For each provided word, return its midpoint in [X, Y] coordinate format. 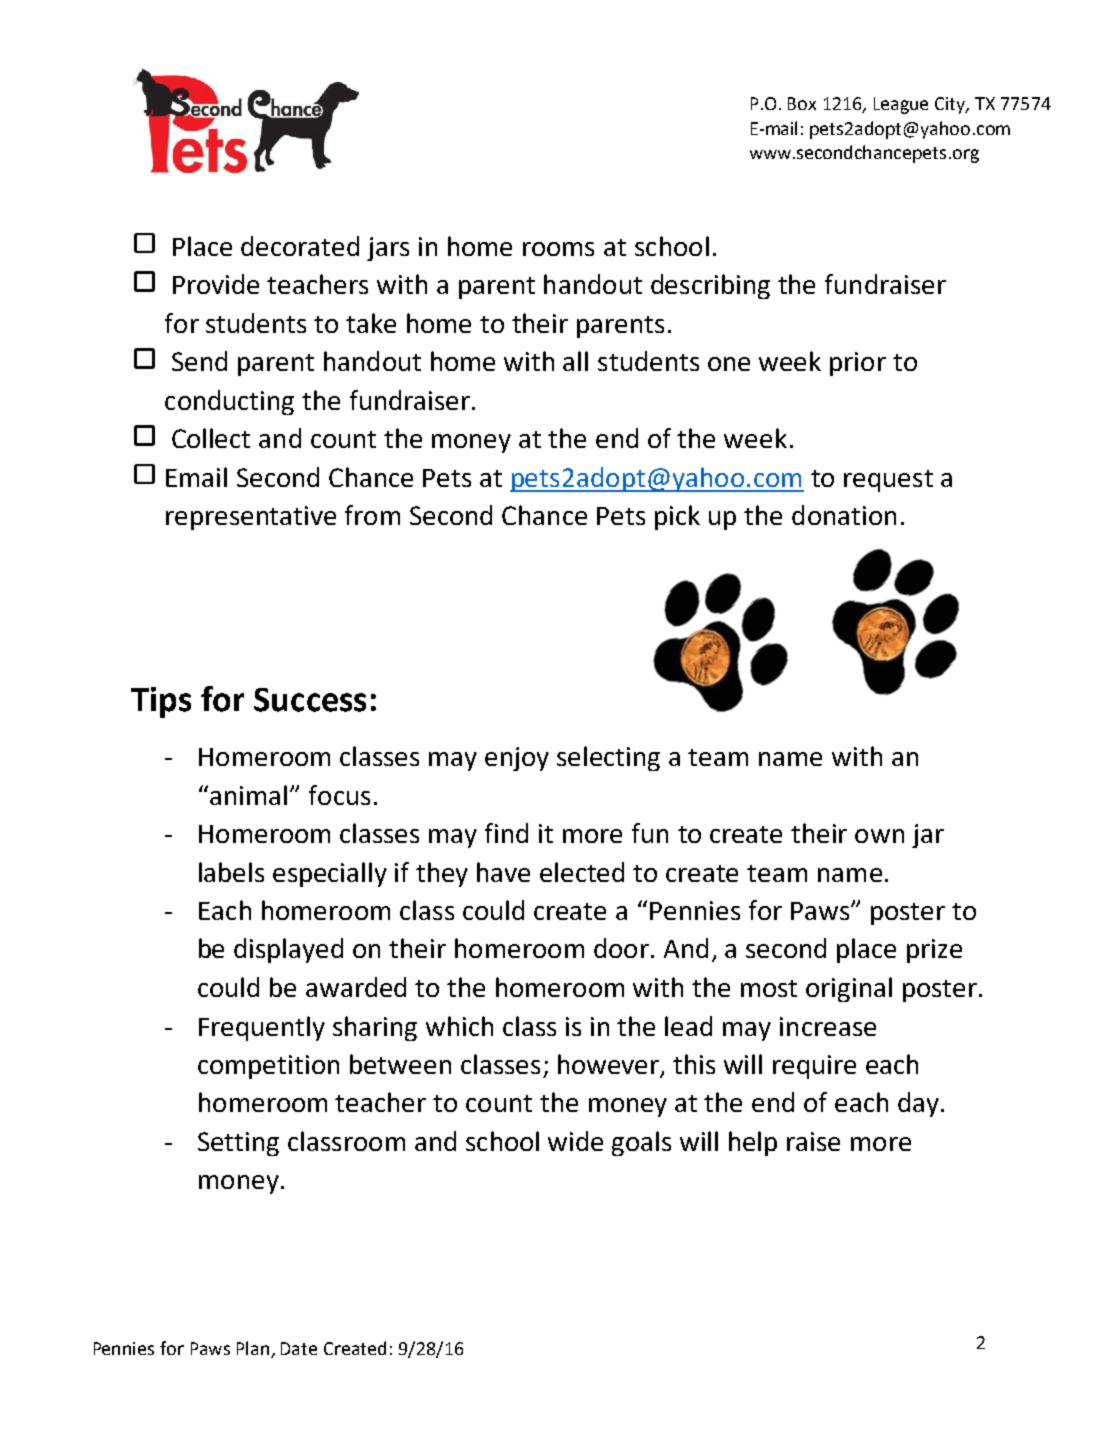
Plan [253, 1348]
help [753, 1143]
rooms [558, 249]
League [901, 105]
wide [575, 1141]
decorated [300, 246]
